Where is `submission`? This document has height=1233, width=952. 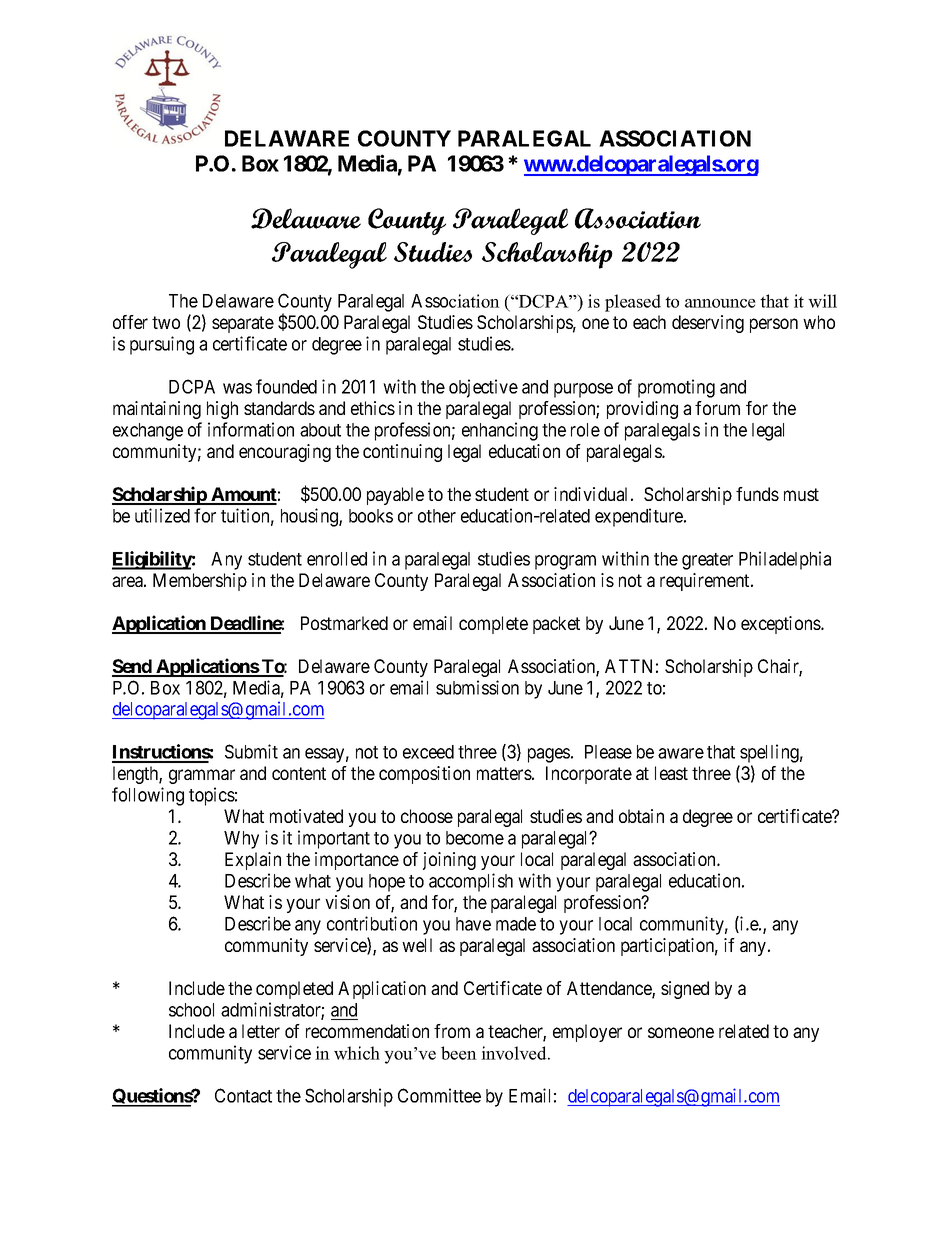 submission is located at coordinates (477, 687).
